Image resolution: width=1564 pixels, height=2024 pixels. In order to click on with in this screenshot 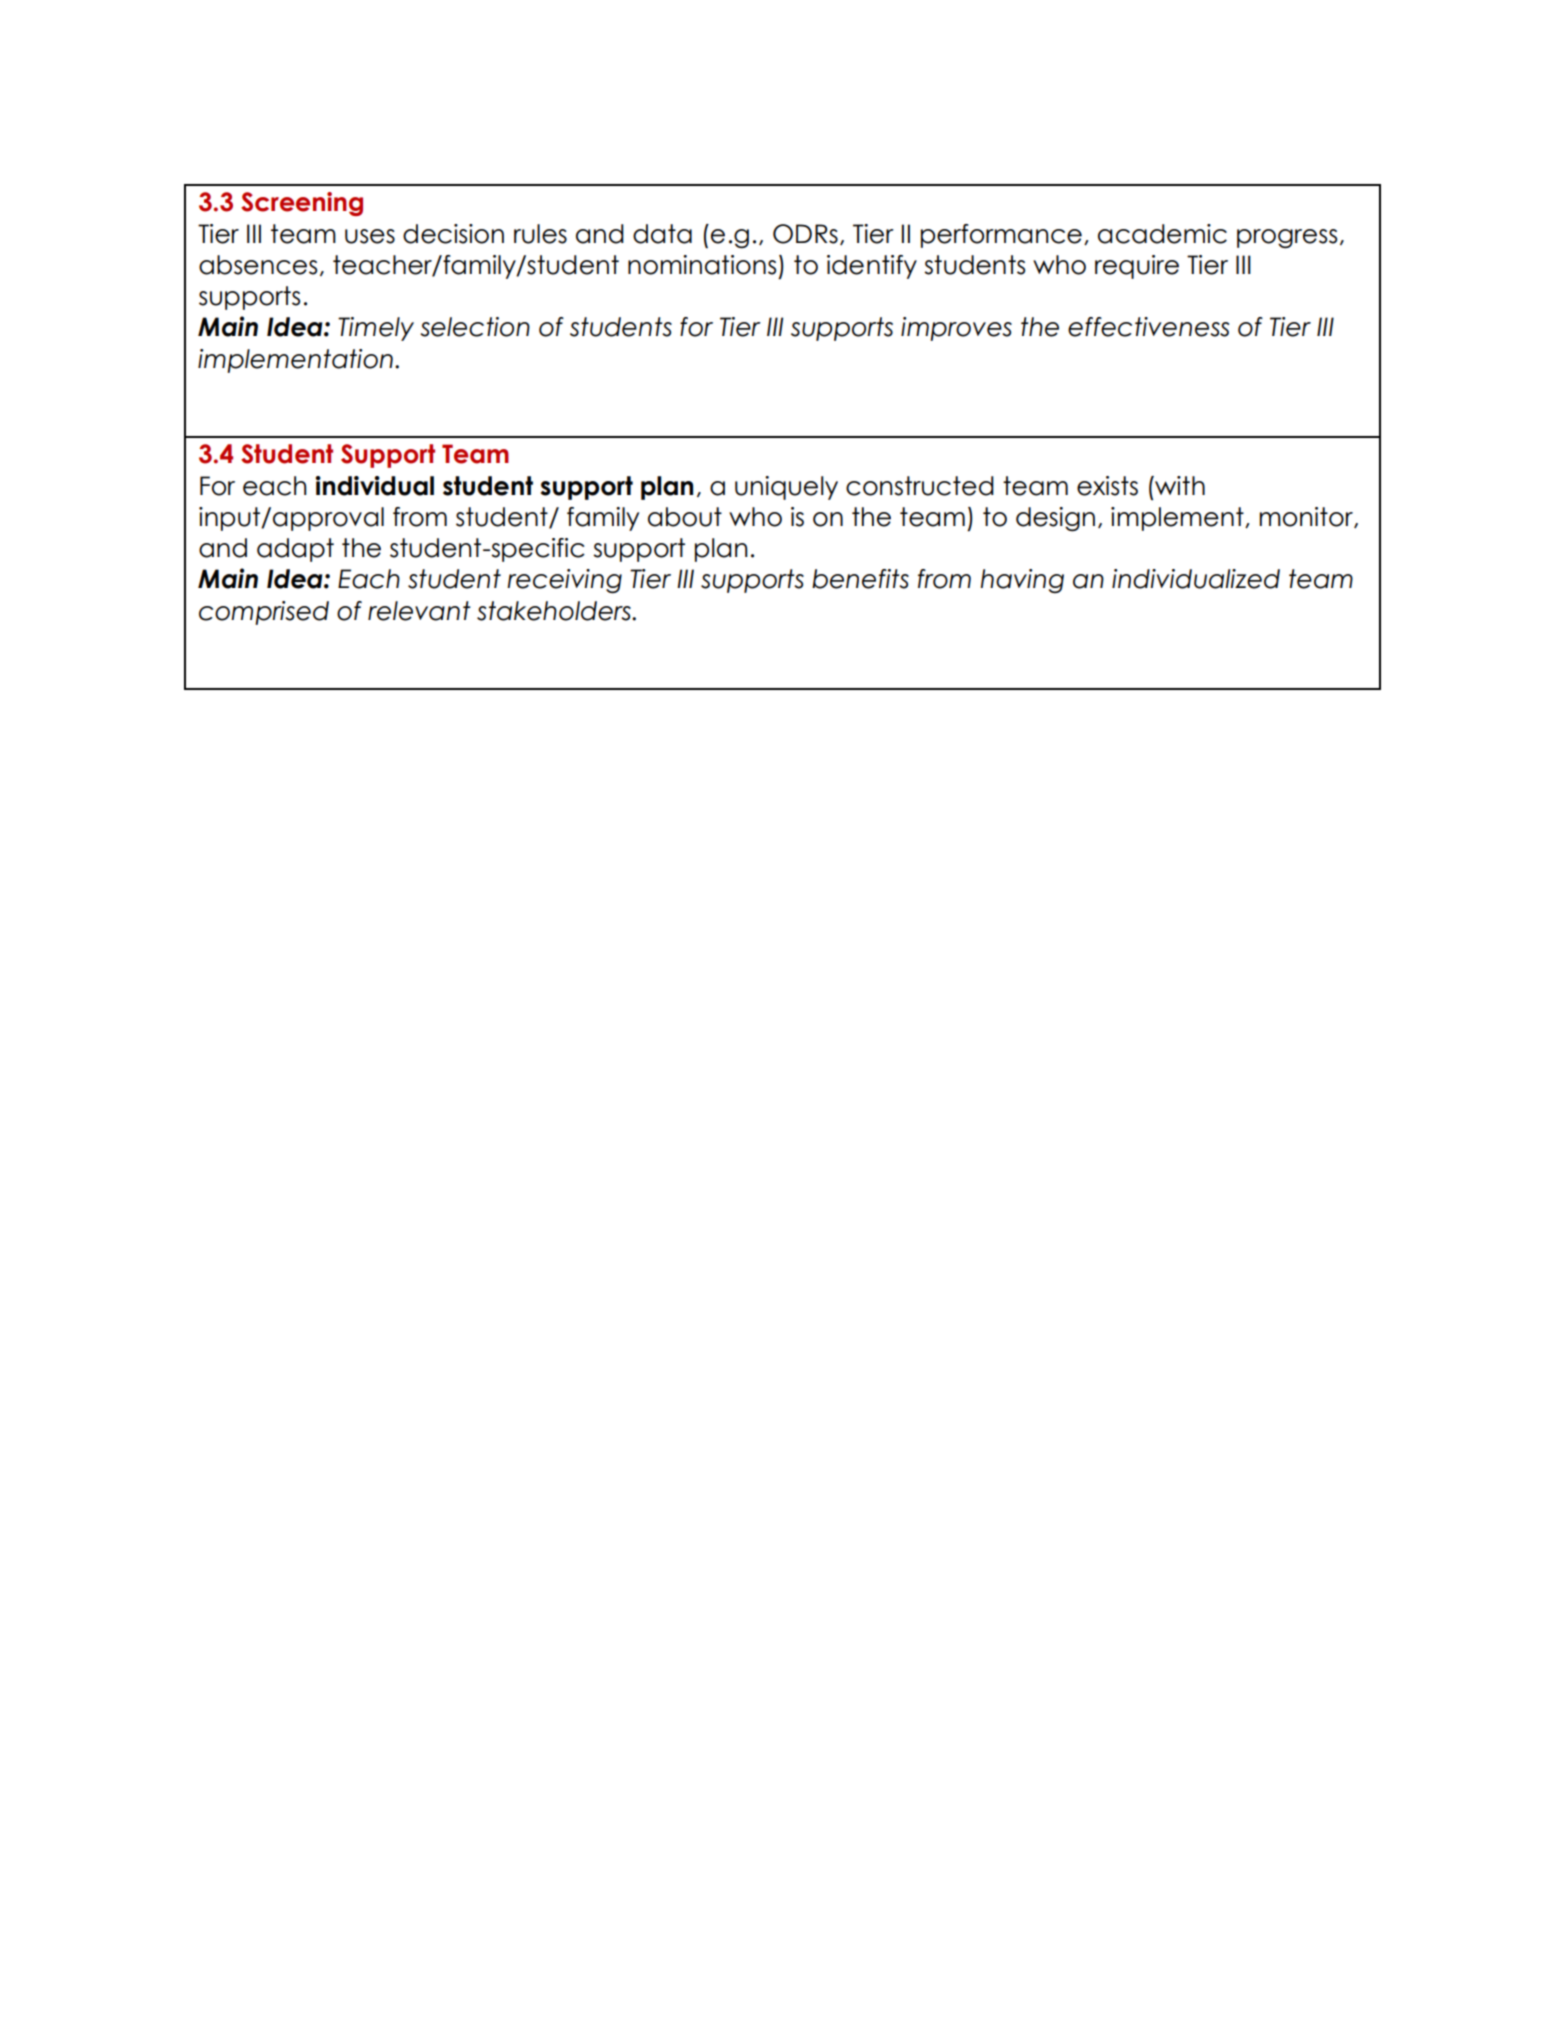, I will do `click(1179, 485)`.
